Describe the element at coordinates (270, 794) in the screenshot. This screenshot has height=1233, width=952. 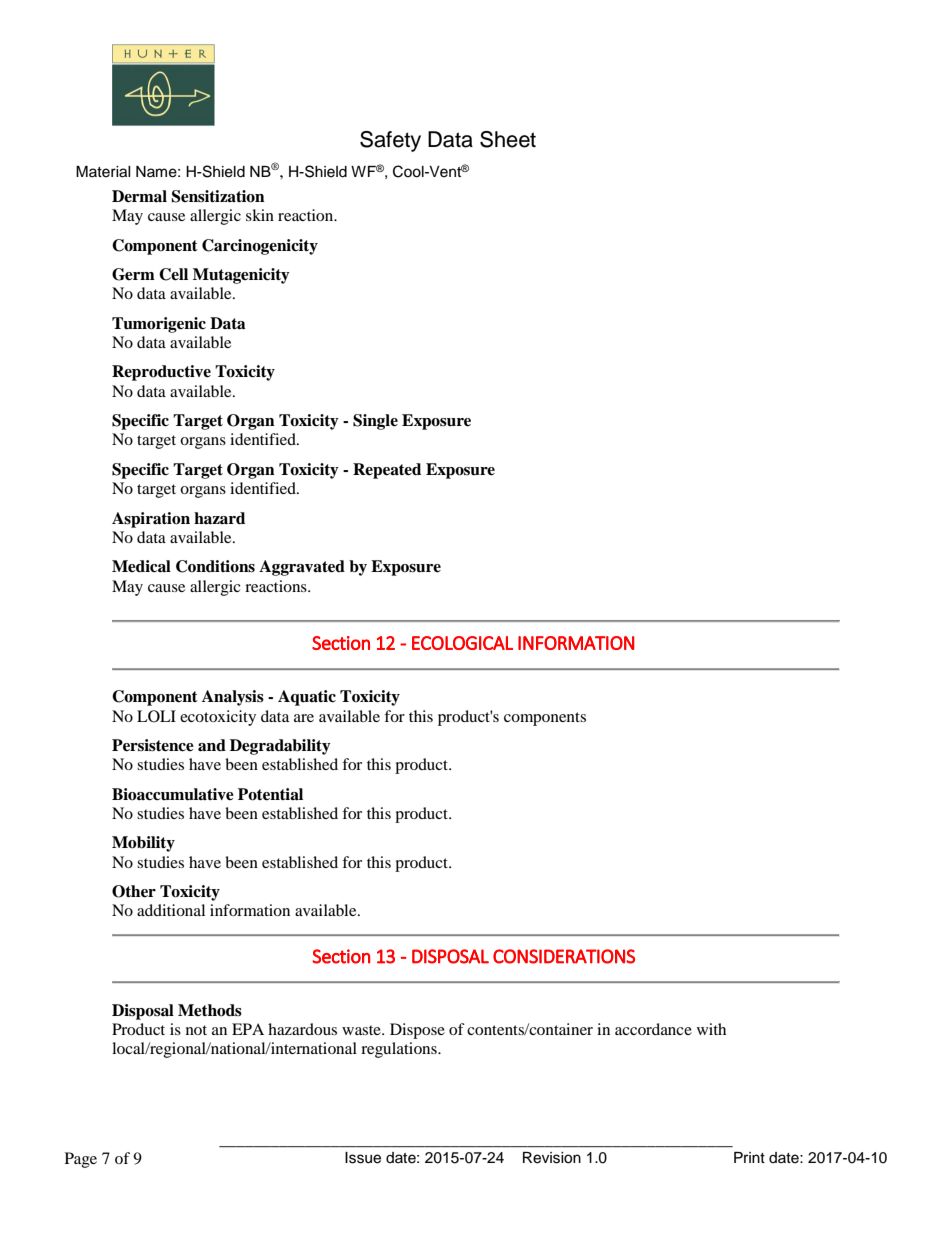
I see `Potential` at that location.
